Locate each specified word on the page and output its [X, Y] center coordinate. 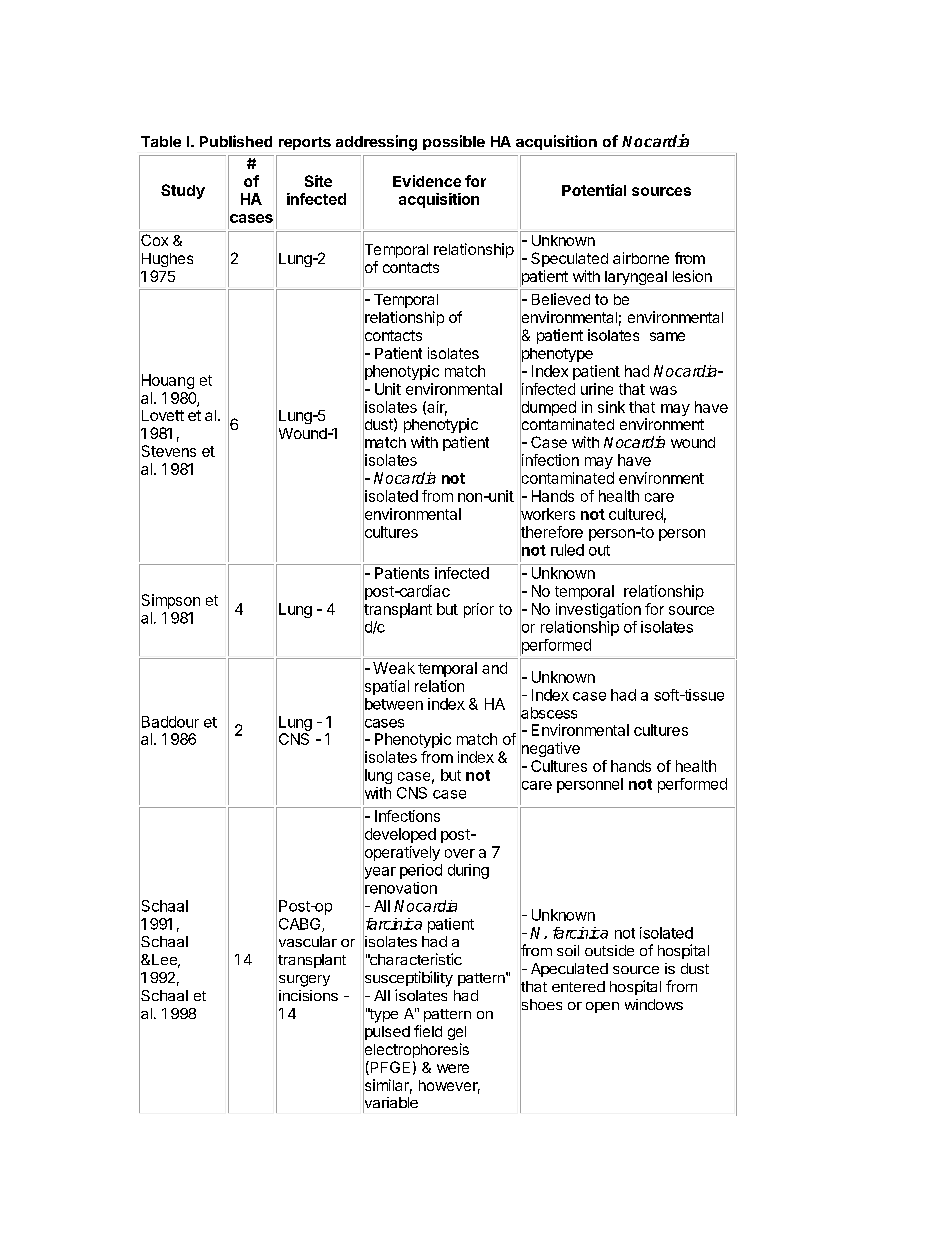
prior [479, 610]
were [453, 1068]
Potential [594, 190]
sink [611, 407]
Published [236, 141]
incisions [308, 995]
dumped [548, 408]
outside [609, 950]
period [421, 871]
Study [183, 191]
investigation [598, 610]
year [379, 873]
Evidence [427, 181]
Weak [394, 668]
